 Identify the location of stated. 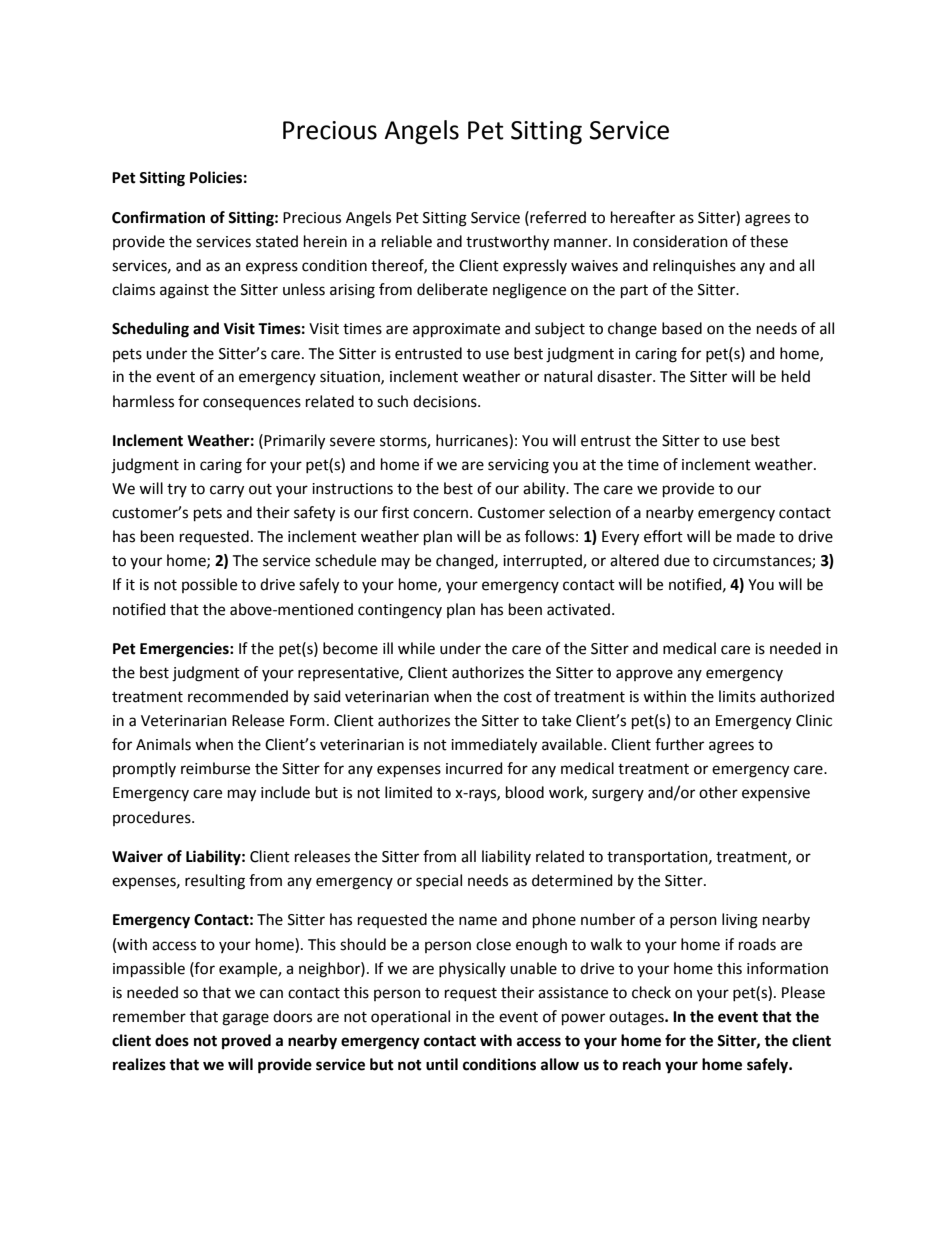
(277, 241).
